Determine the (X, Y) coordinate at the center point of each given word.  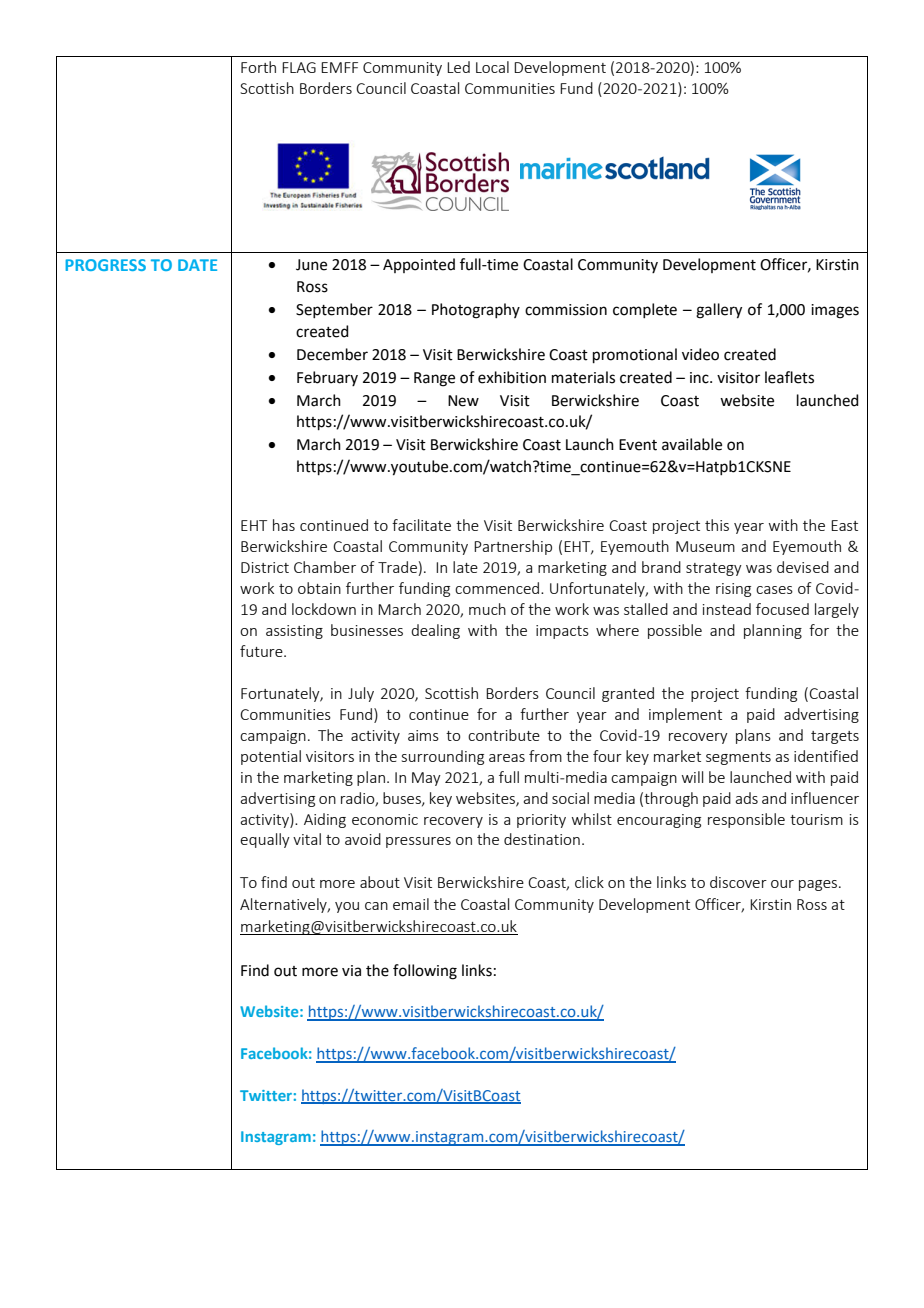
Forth (258, 67)
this (717, 525)
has (284, 525)
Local (492, 67)
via (351, 971)
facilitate (421, 525)
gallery (719, 311)
